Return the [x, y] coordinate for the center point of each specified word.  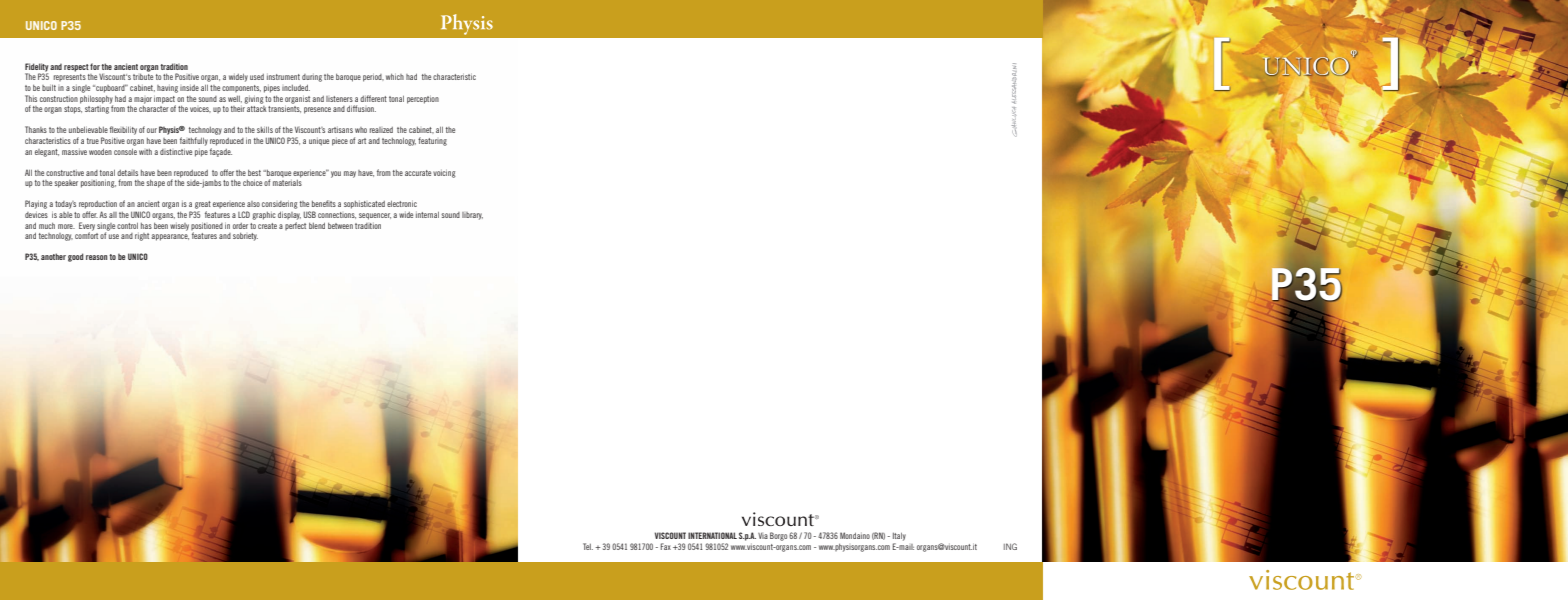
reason [97, 257]
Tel [588, 546]
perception [423, 100]
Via [763, 536]
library [472, 216]
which [395, 77]
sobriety [245, 237]
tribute [143, 77]
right [142, 237]
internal [427, 215]
